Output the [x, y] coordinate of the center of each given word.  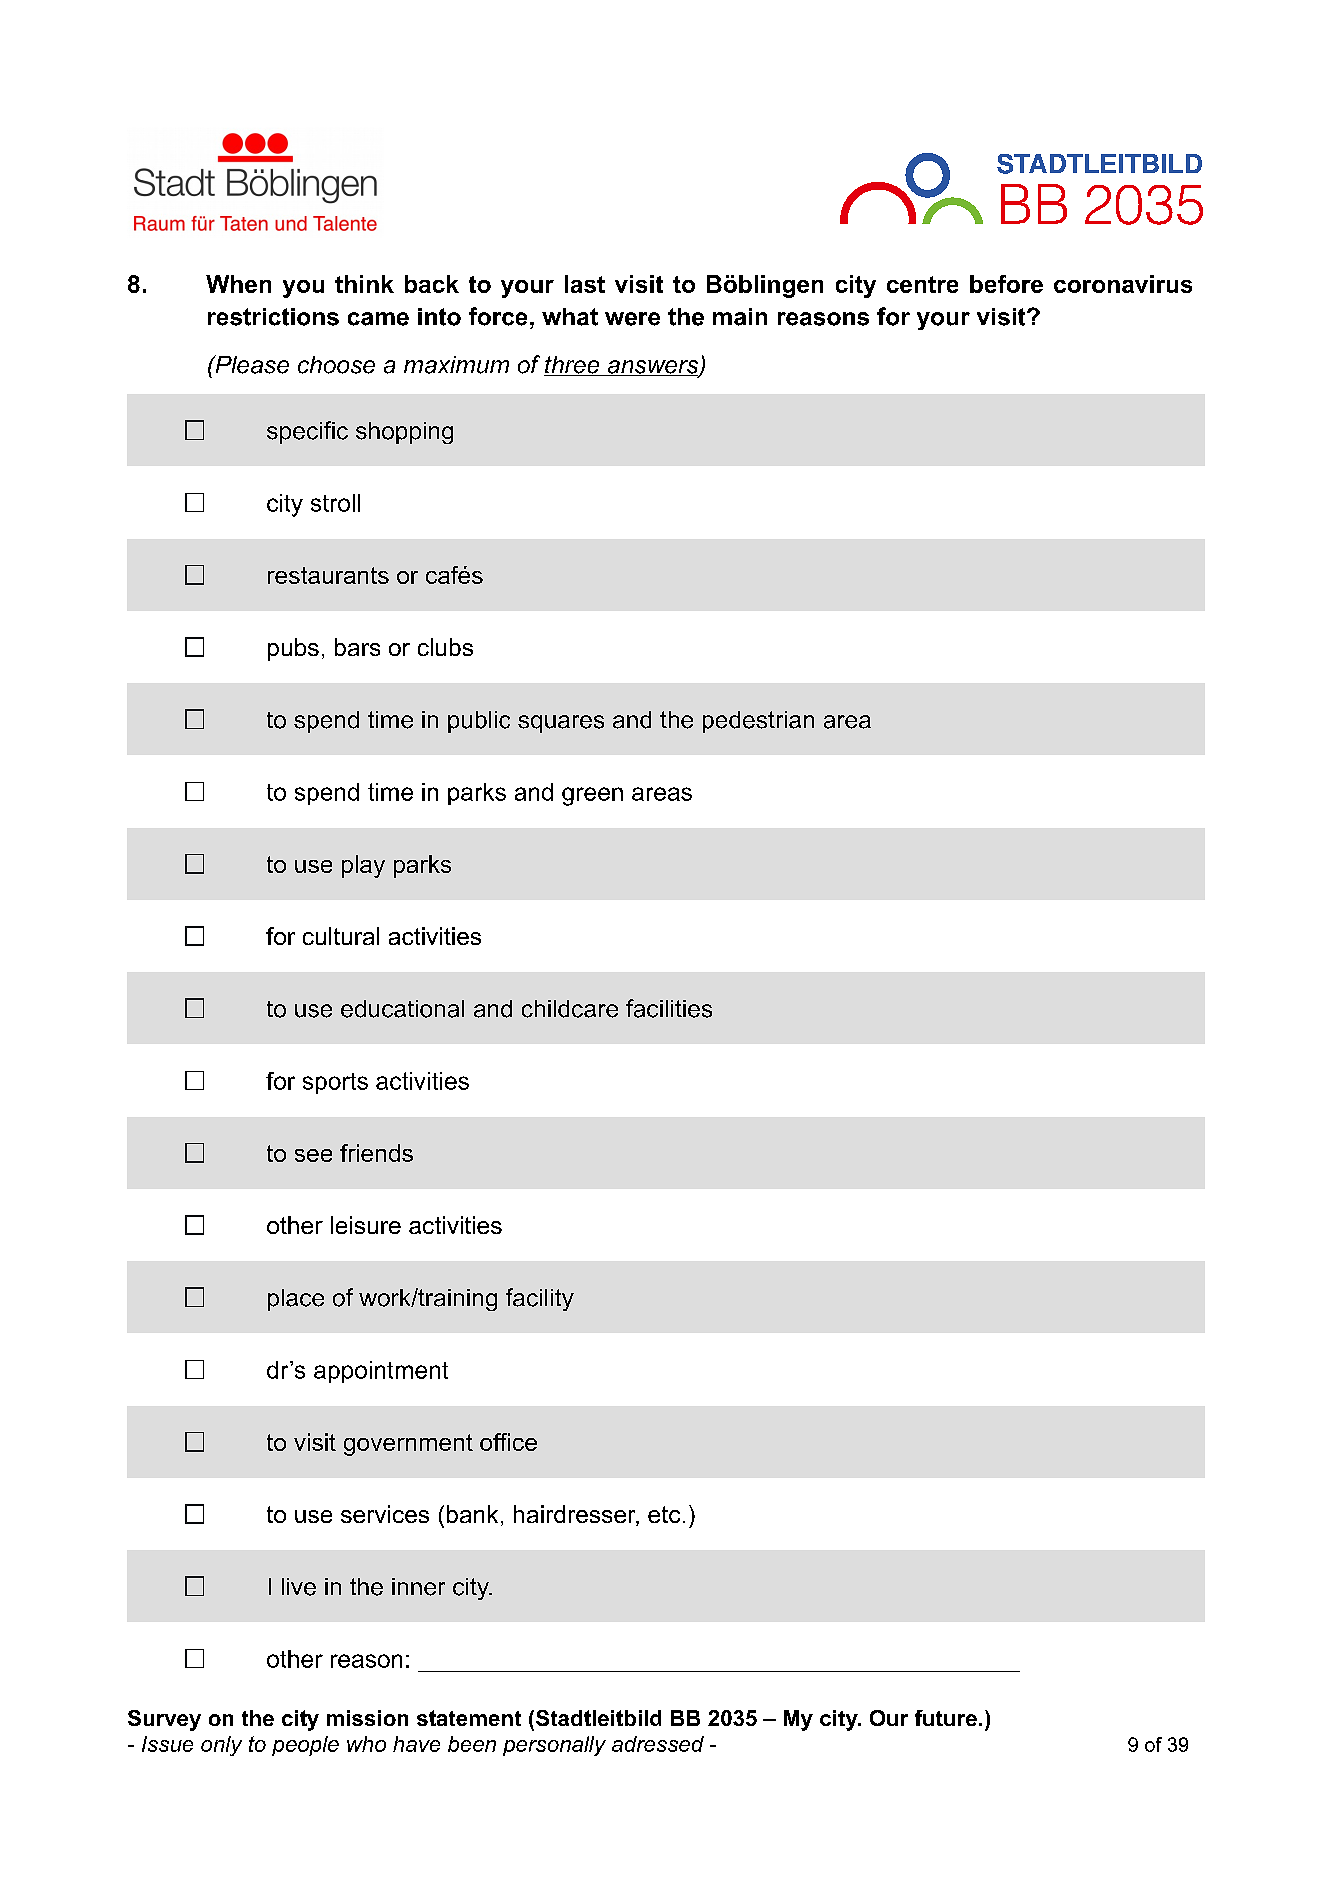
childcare [570, 1009]
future [946, 1718]
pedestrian [758, 722]
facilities [669, 1008]
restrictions [273, 317]
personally [554, 1746]
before [1006, 284]
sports [335, 1083]
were [632, 319]
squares [561, 724]
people [305, 1746]
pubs [293, 649]
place [296, 1300]
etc [664, 1514]
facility [540, 1299]
